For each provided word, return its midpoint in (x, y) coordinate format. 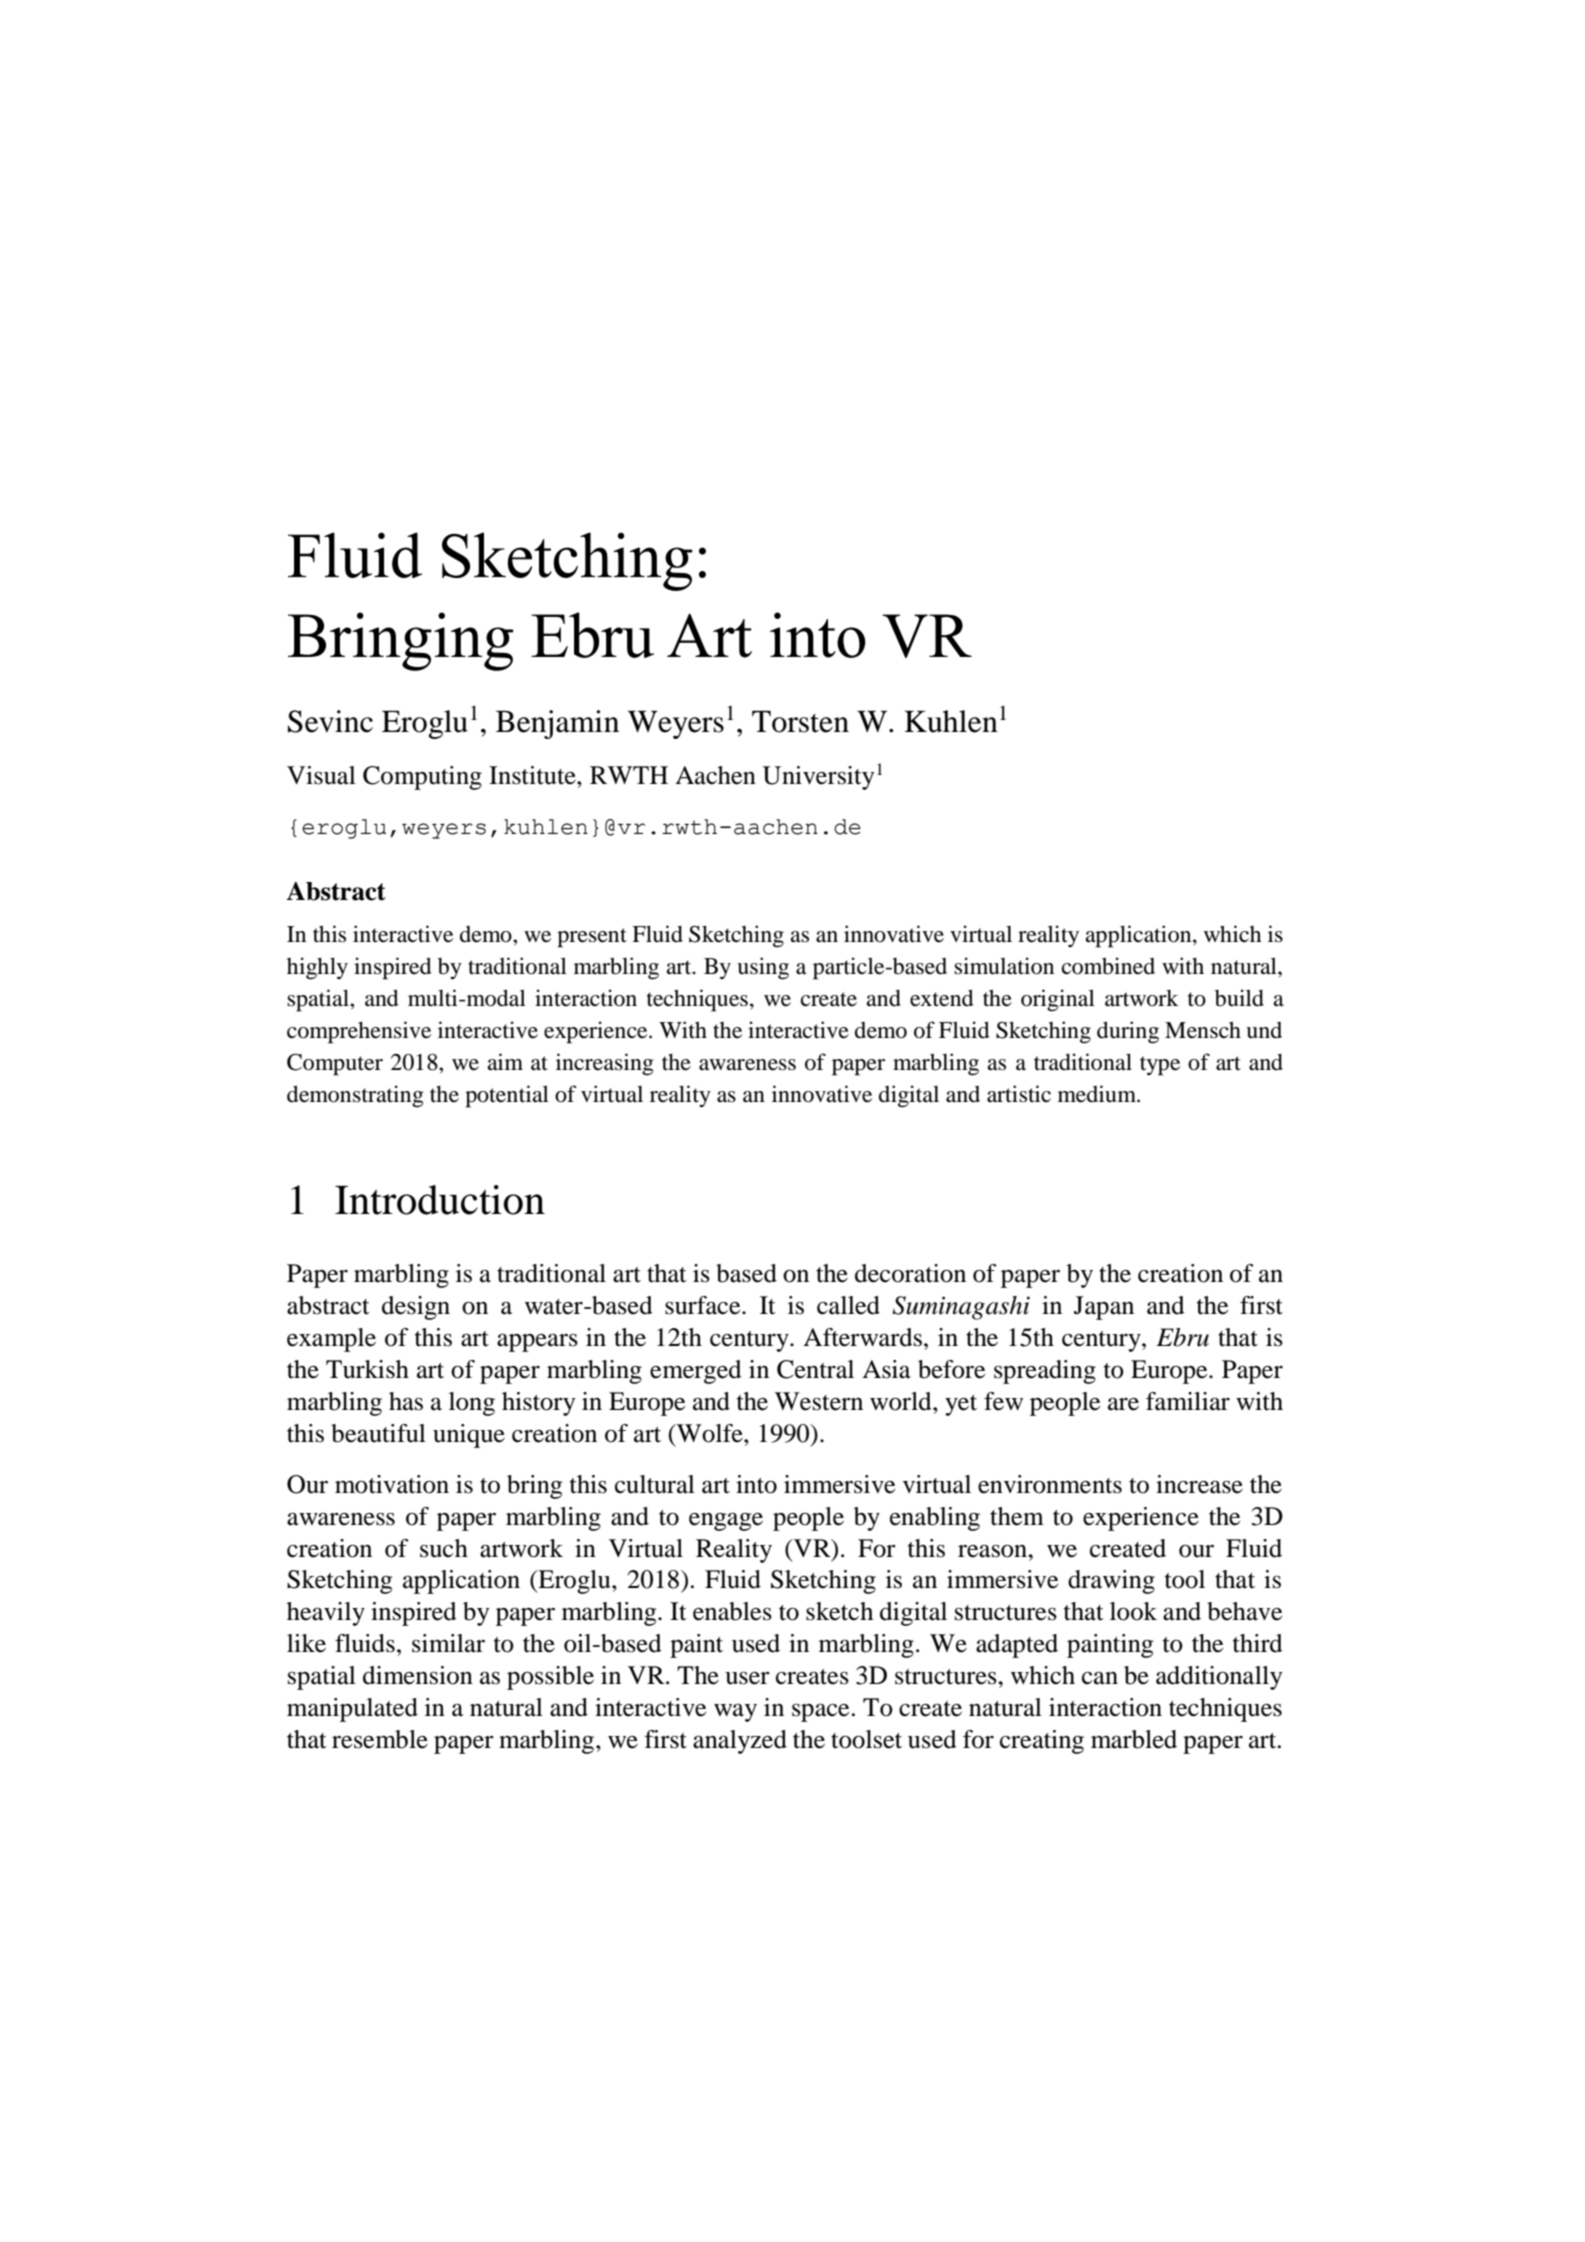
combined (1108, 966)
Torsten (800, 722)
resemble (380, 1739)
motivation (392, 1484)
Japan (1104, 1308)
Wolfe (710, 1433)
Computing (422, 778)
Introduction (440, 1200)
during (1128, 1032)
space (820, 1712)
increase (1199, 1484)
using (763, 968)
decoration (910, 1273)
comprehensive (359, 1032)
